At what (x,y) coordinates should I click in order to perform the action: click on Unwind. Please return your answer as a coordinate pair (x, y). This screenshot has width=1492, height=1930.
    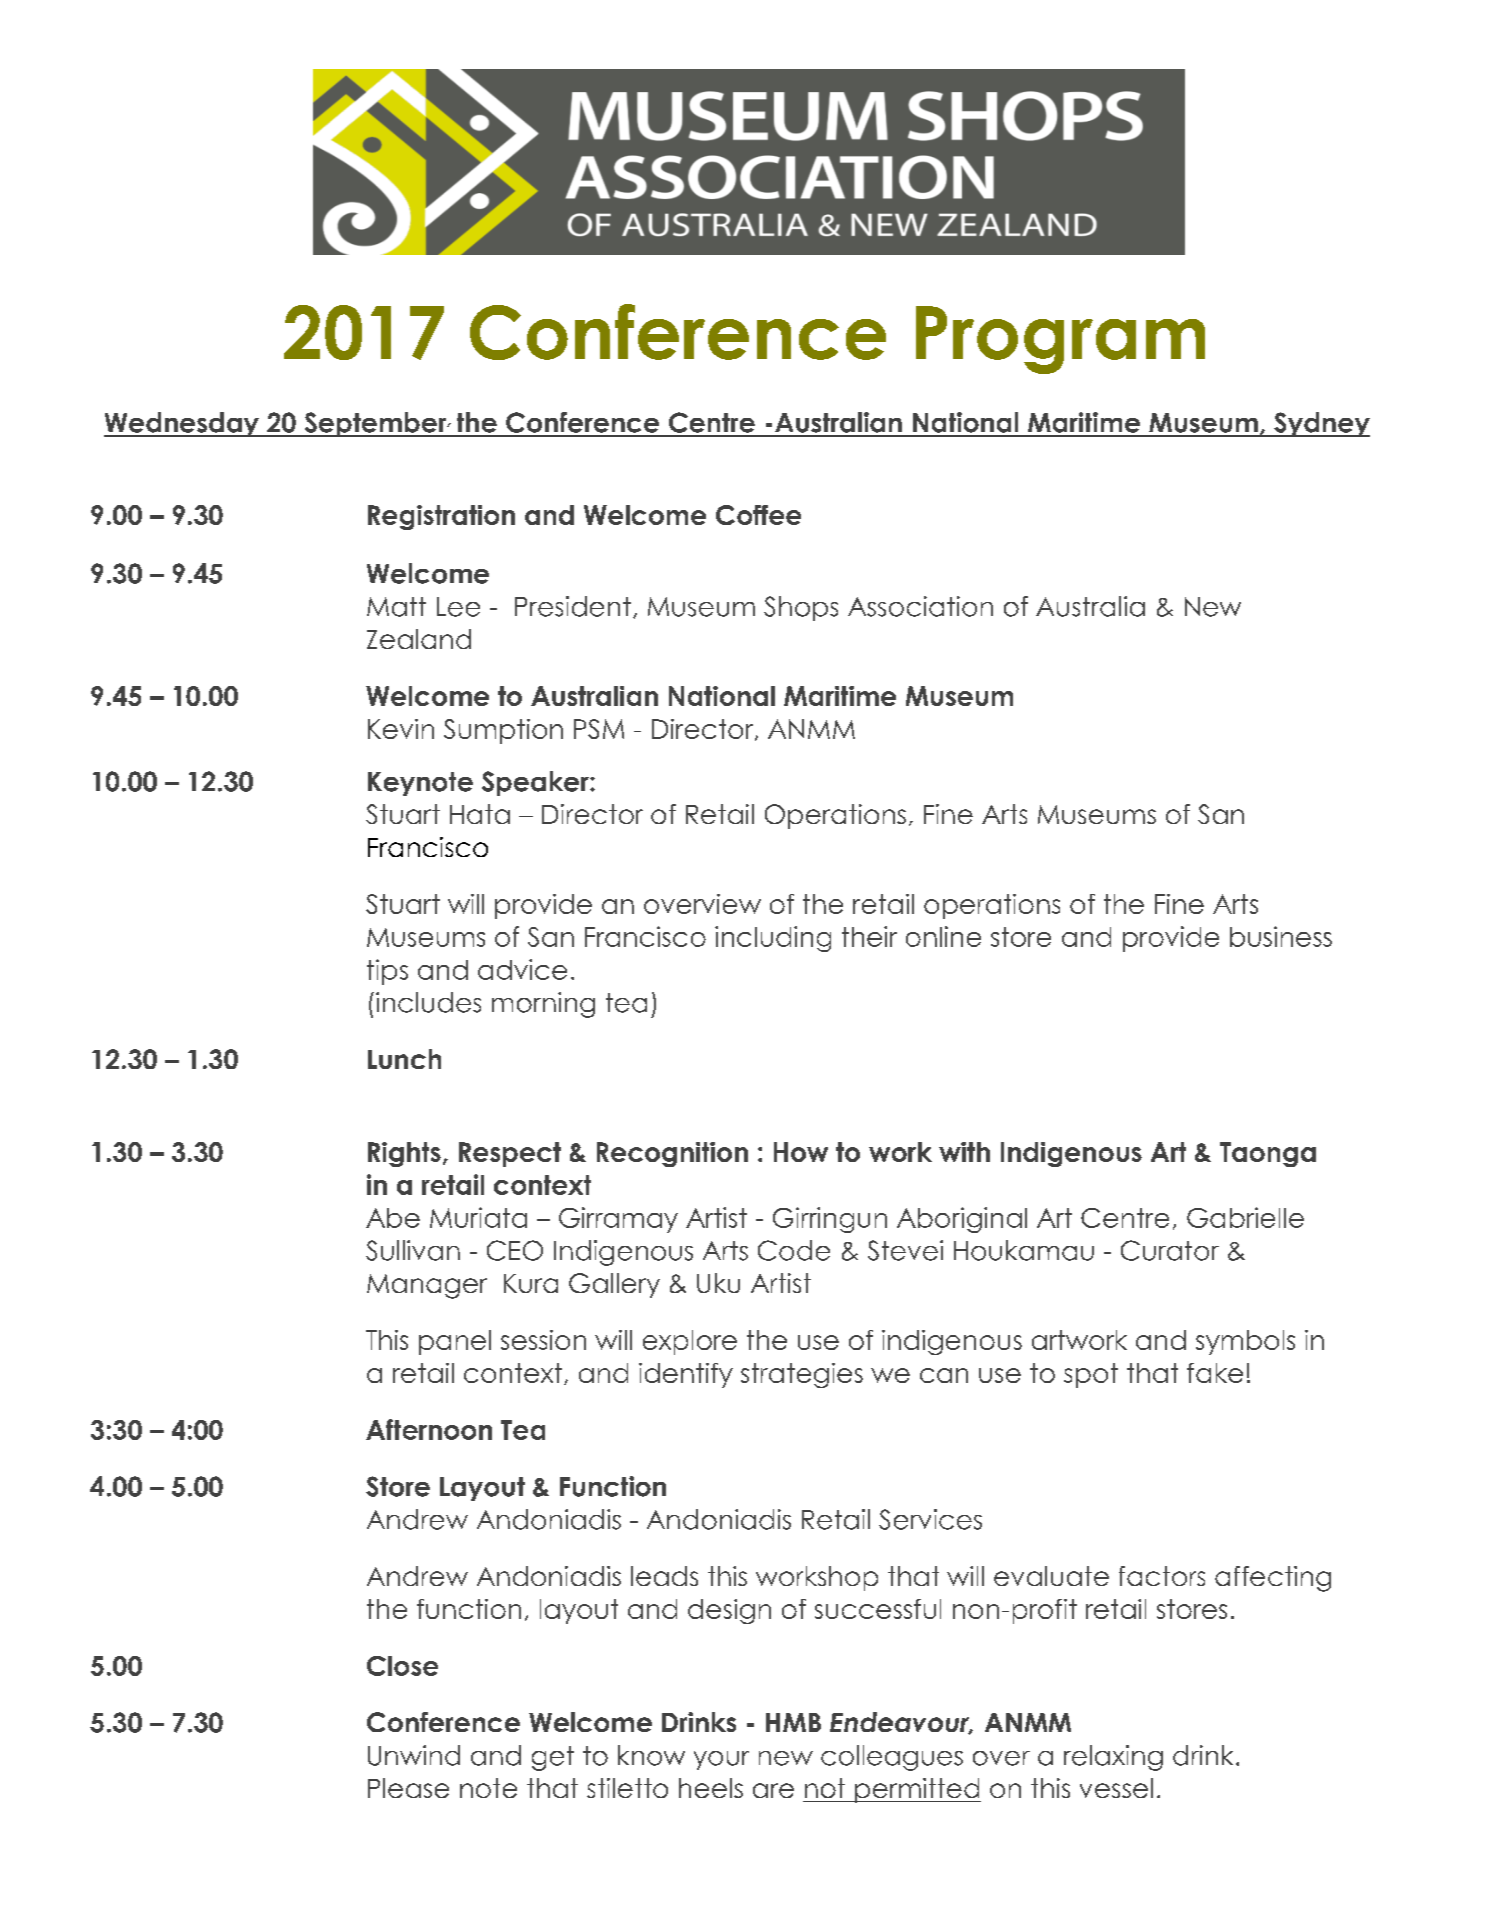
    Looking at the image, I should click on (414, 1755).
